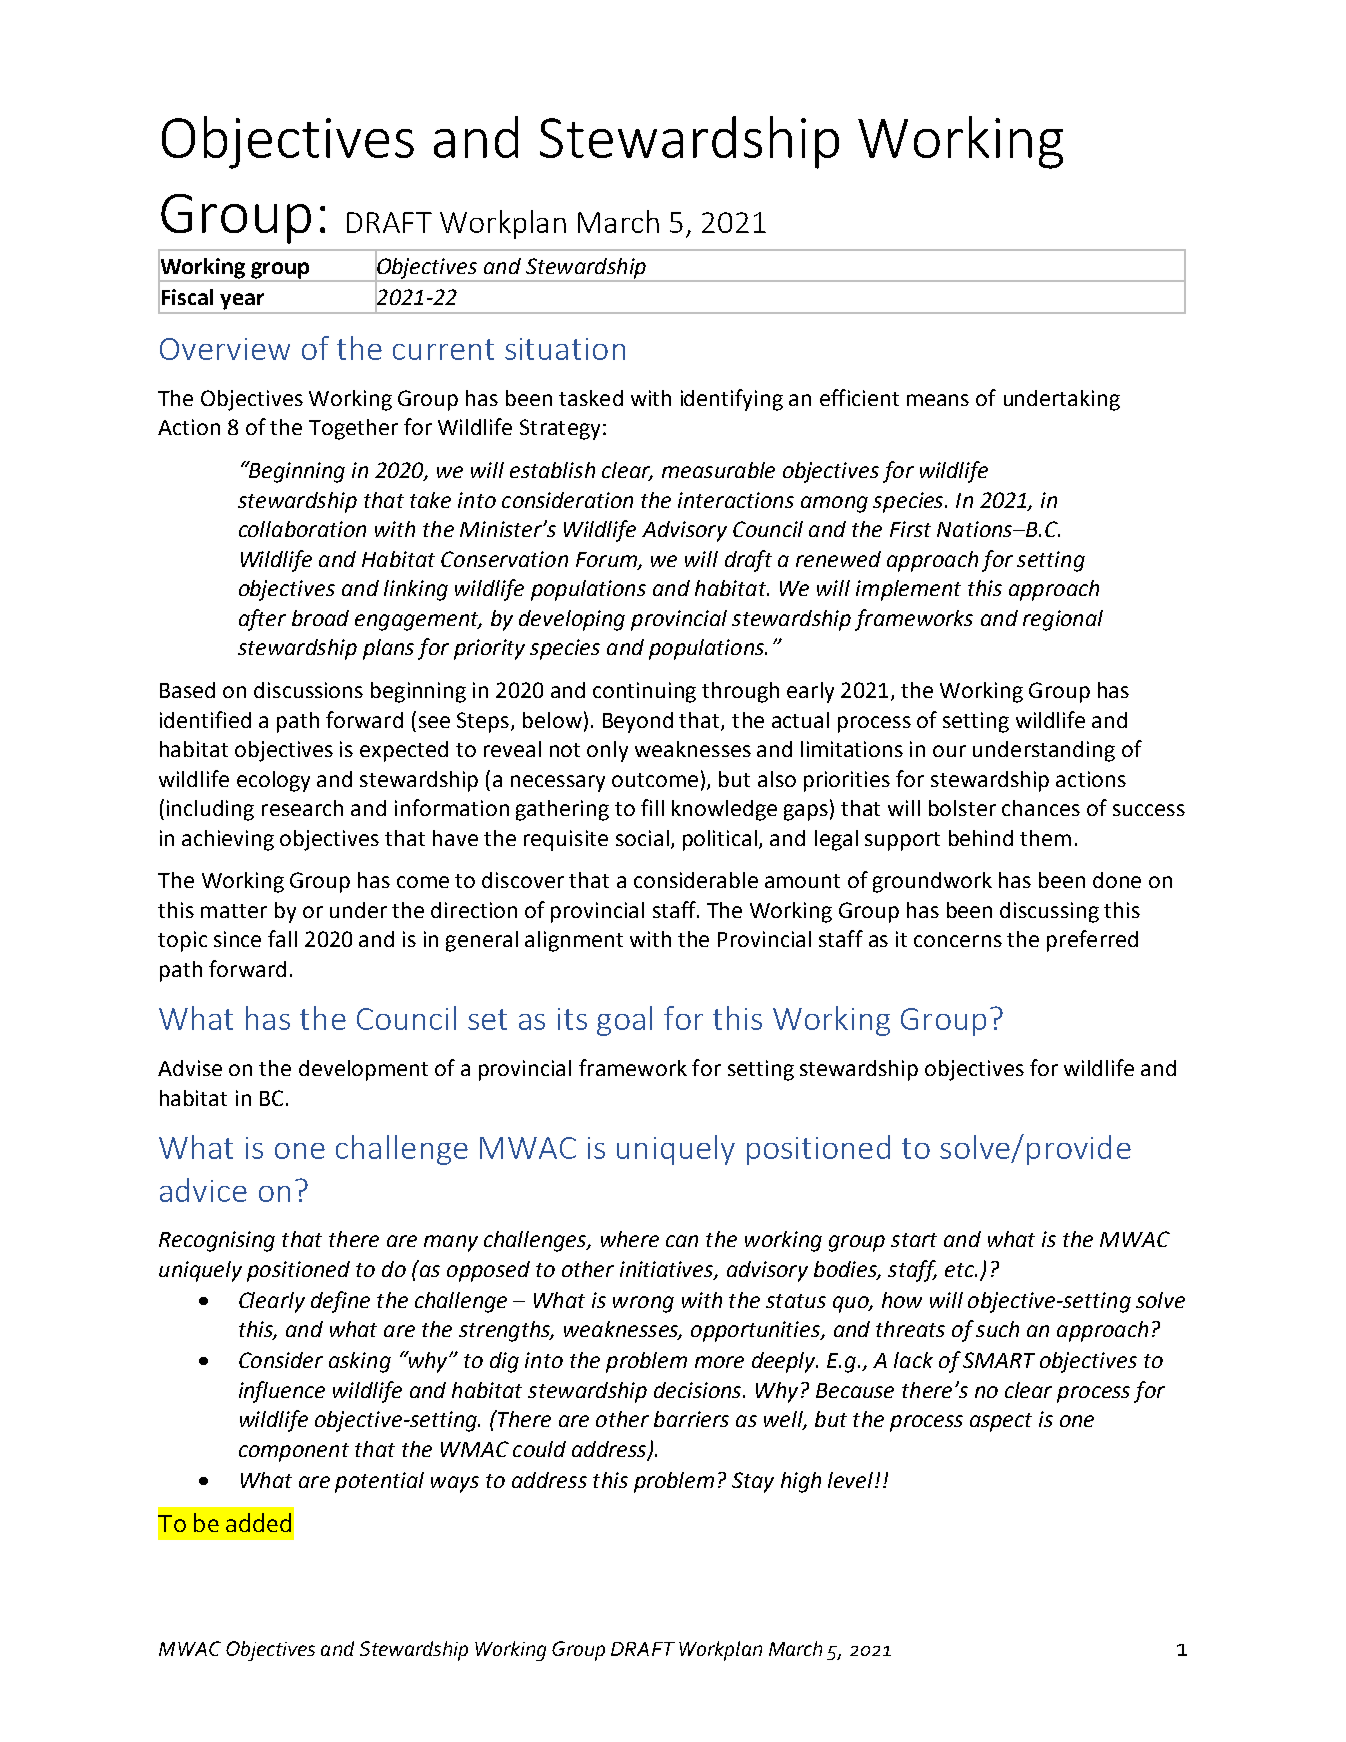 The image size is (1346, 1742). What do you see at coordinates (320, 618) in the image?
I see `broad` at bounding box center [320, 618].
